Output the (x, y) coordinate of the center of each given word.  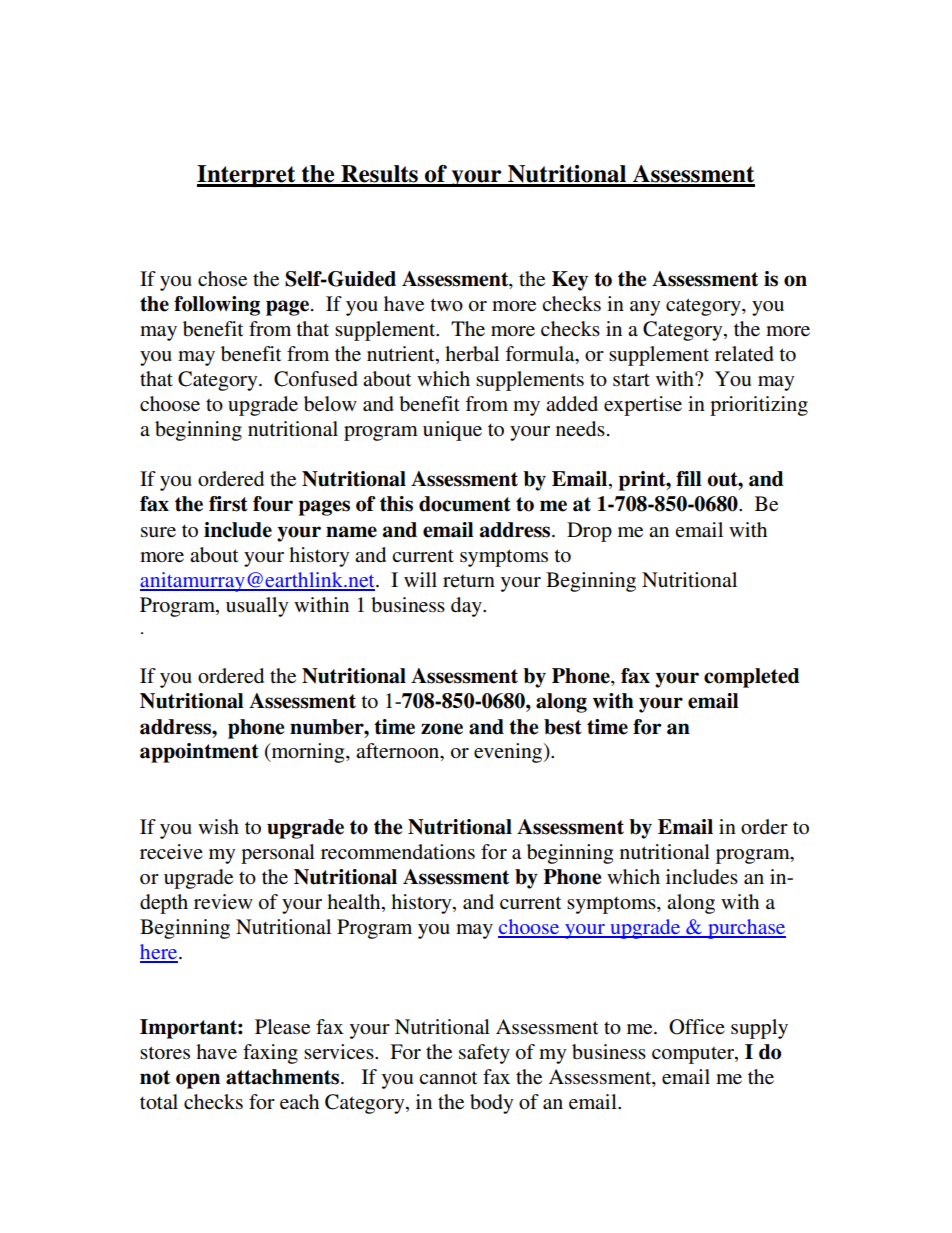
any (645, 308)
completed (752, 678)
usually (257, 607)
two (446, 304)
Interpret (247, 176)
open (198, 1081)
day (467, 607)
